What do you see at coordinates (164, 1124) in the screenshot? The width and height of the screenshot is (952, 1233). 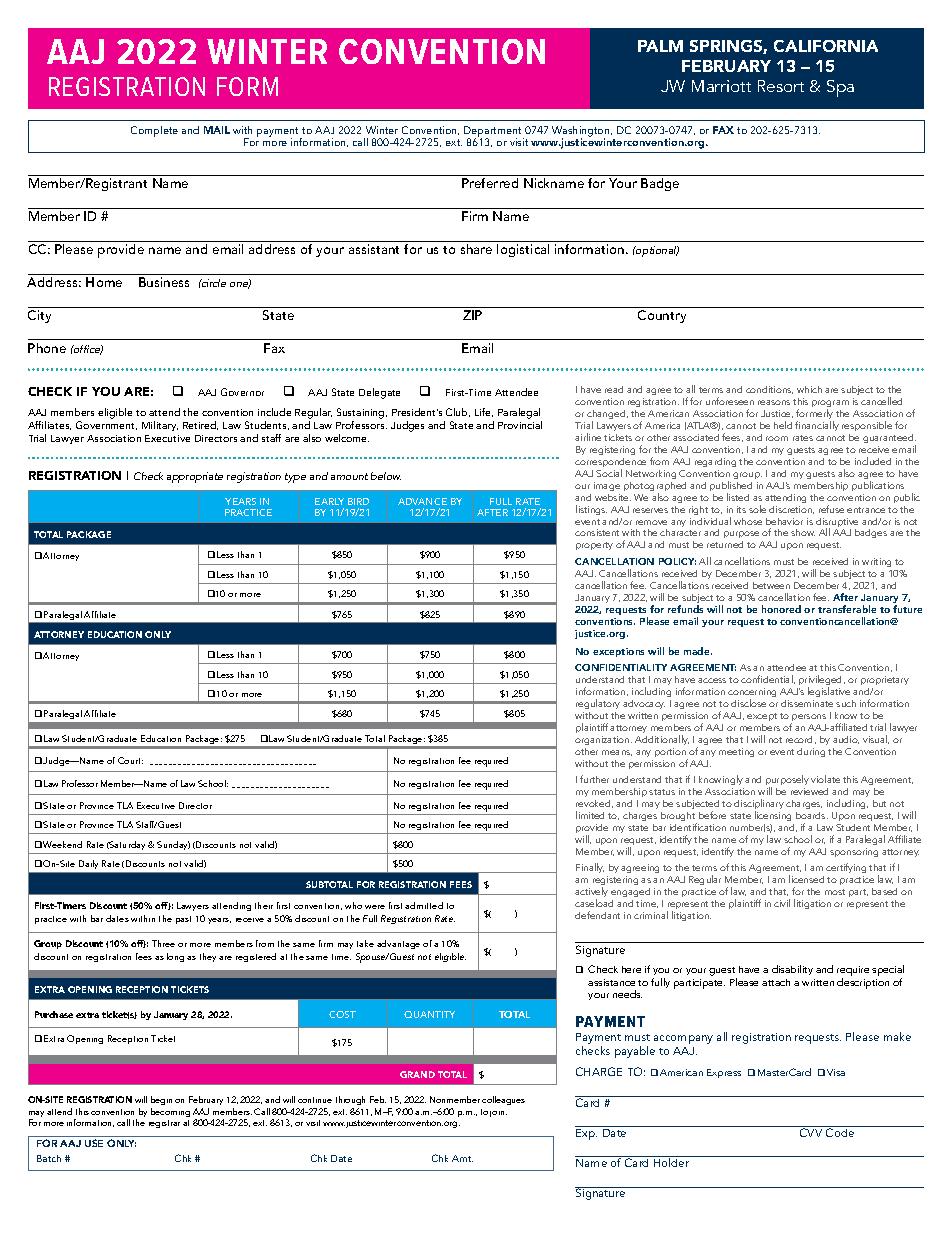 I see `registrar` at bounding box center [164, 1124].
